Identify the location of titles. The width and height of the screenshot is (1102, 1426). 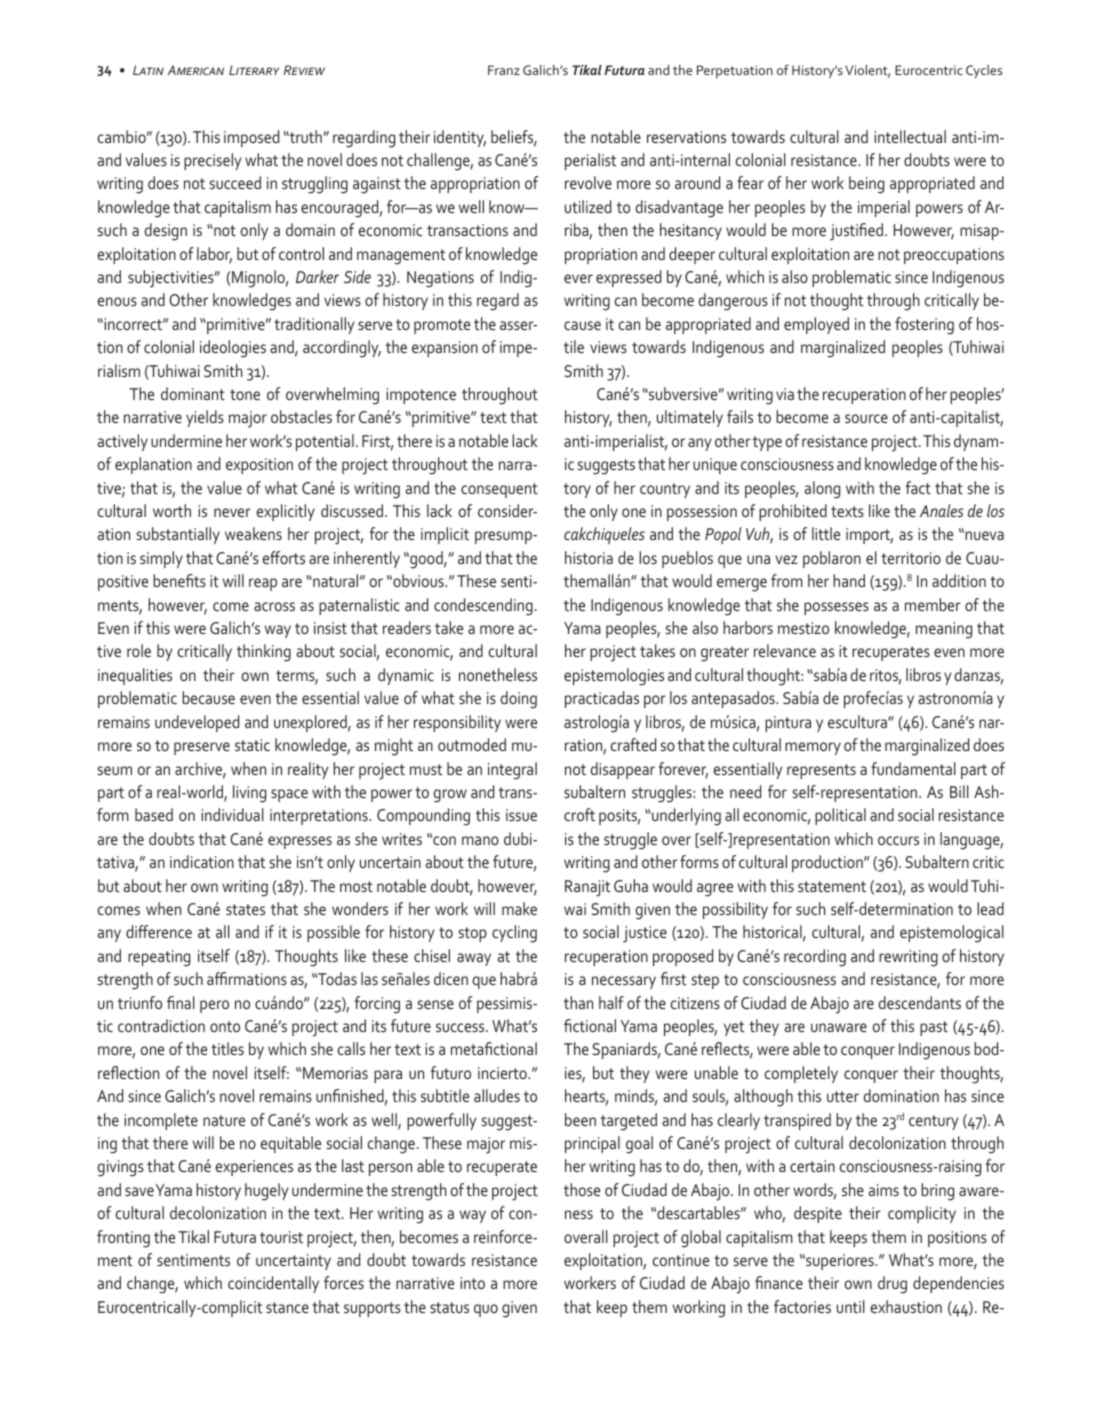
(227, 1048).
